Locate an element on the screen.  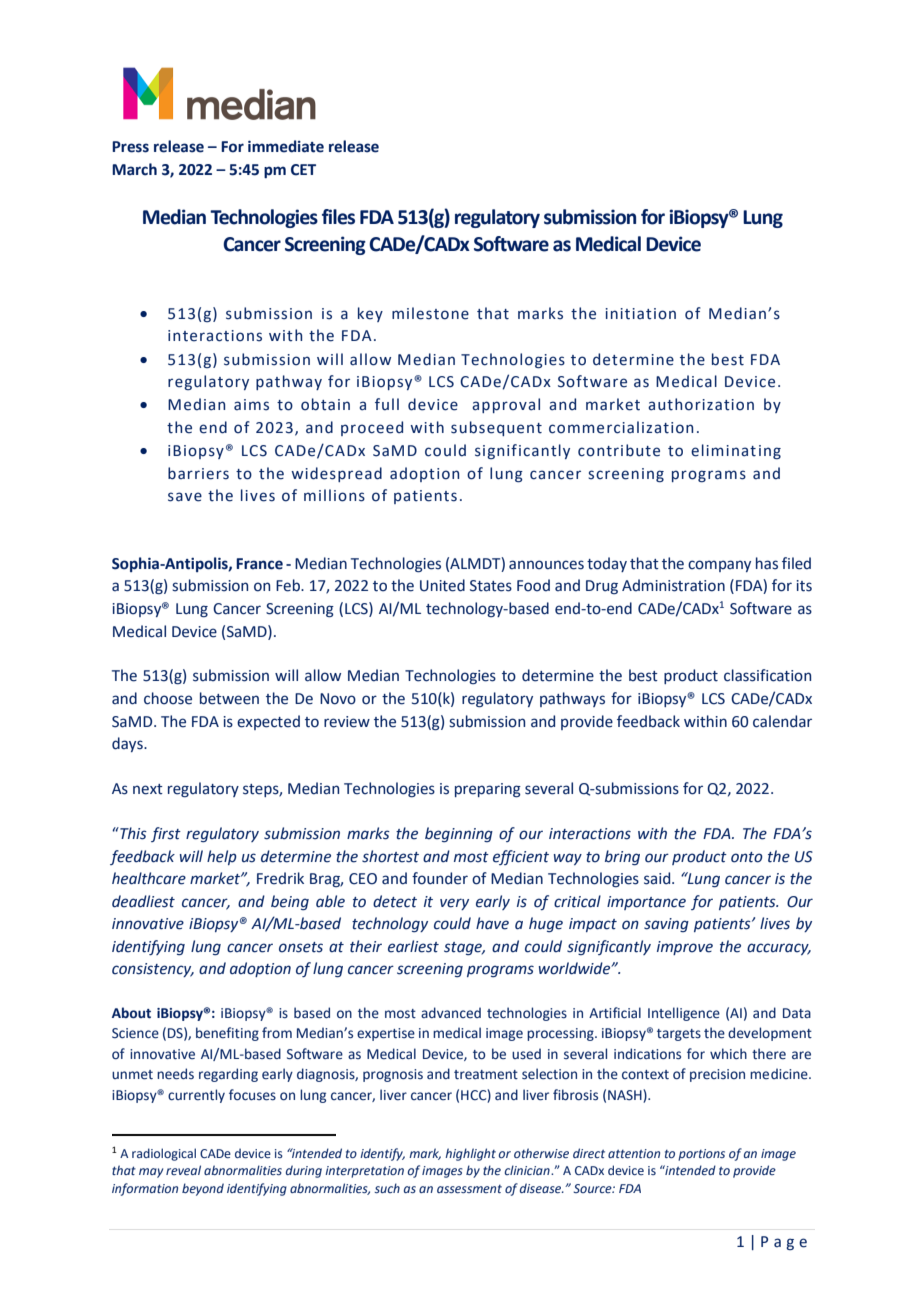
initiation is located at coordinates (640, 314).
